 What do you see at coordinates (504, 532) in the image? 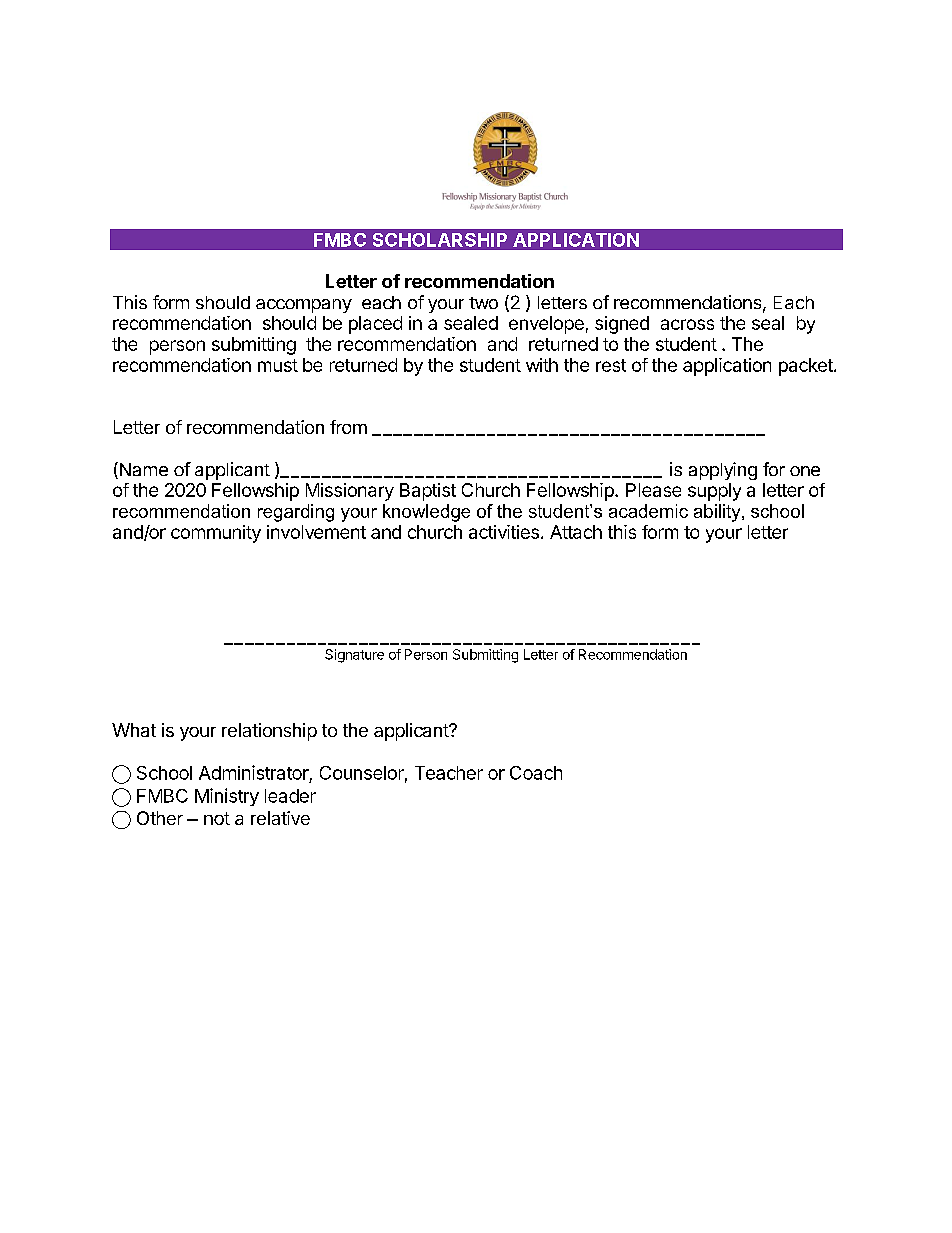
I see `activities` at bounding box center [504, 532].
